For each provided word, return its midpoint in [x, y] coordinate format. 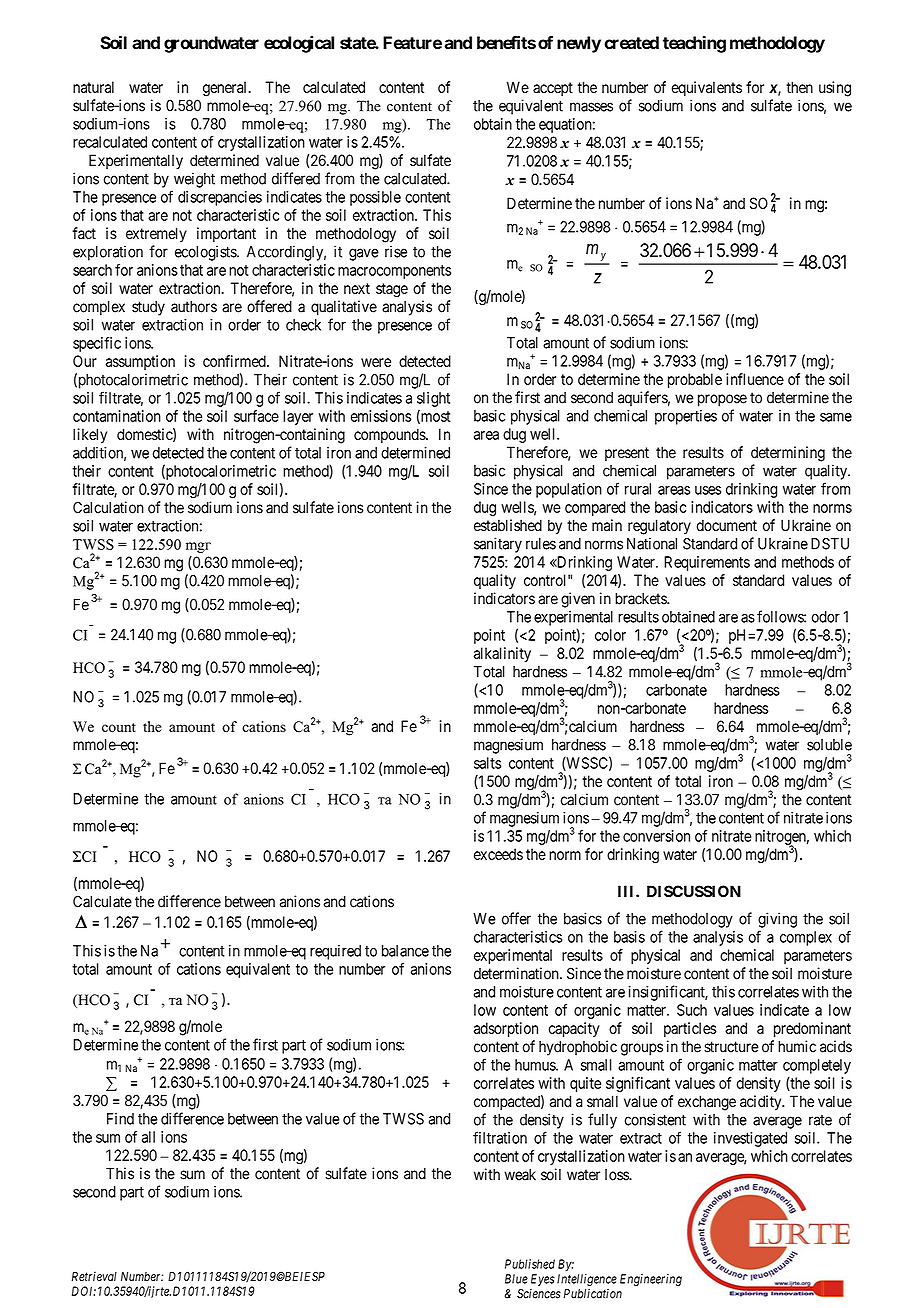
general [226, 89]
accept [553, 89]
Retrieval [94, 1276]
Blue [516, 1279]
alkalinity [502, 654]
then [799, 87]
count [119, 727]
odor [826, 617]
